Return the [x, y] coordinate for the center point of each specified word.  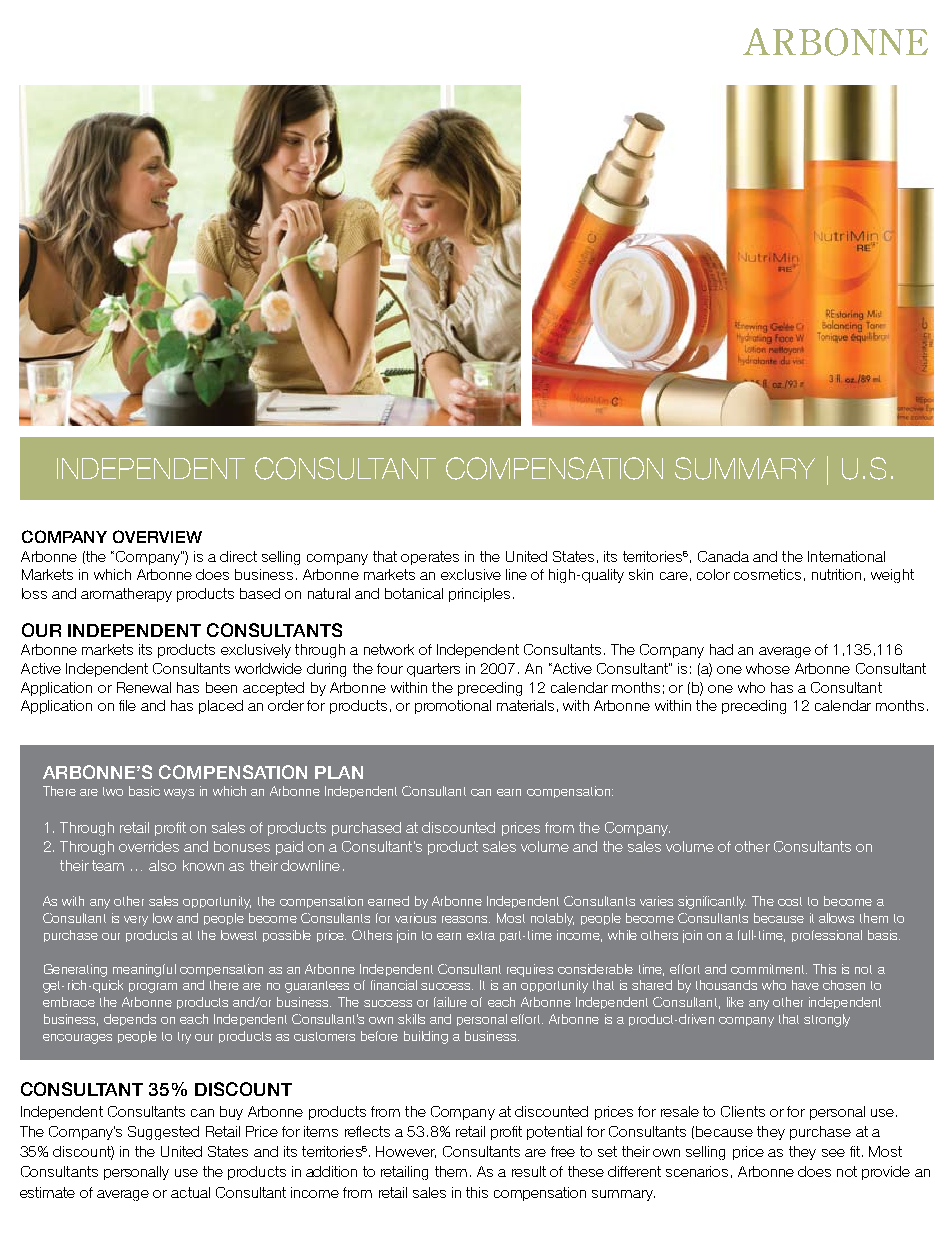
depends [130, 1020]
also [162, 865]
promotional [453, 707]
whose [768, 668]
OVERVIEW [157, 536]
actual [190, 1192]
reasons [466, 919]
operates [430, 558]
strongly [827, 1020]
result [529, 1171]
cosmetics [767, 574]
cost [790, 901]
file [127, 705]
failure [450, 1002]
